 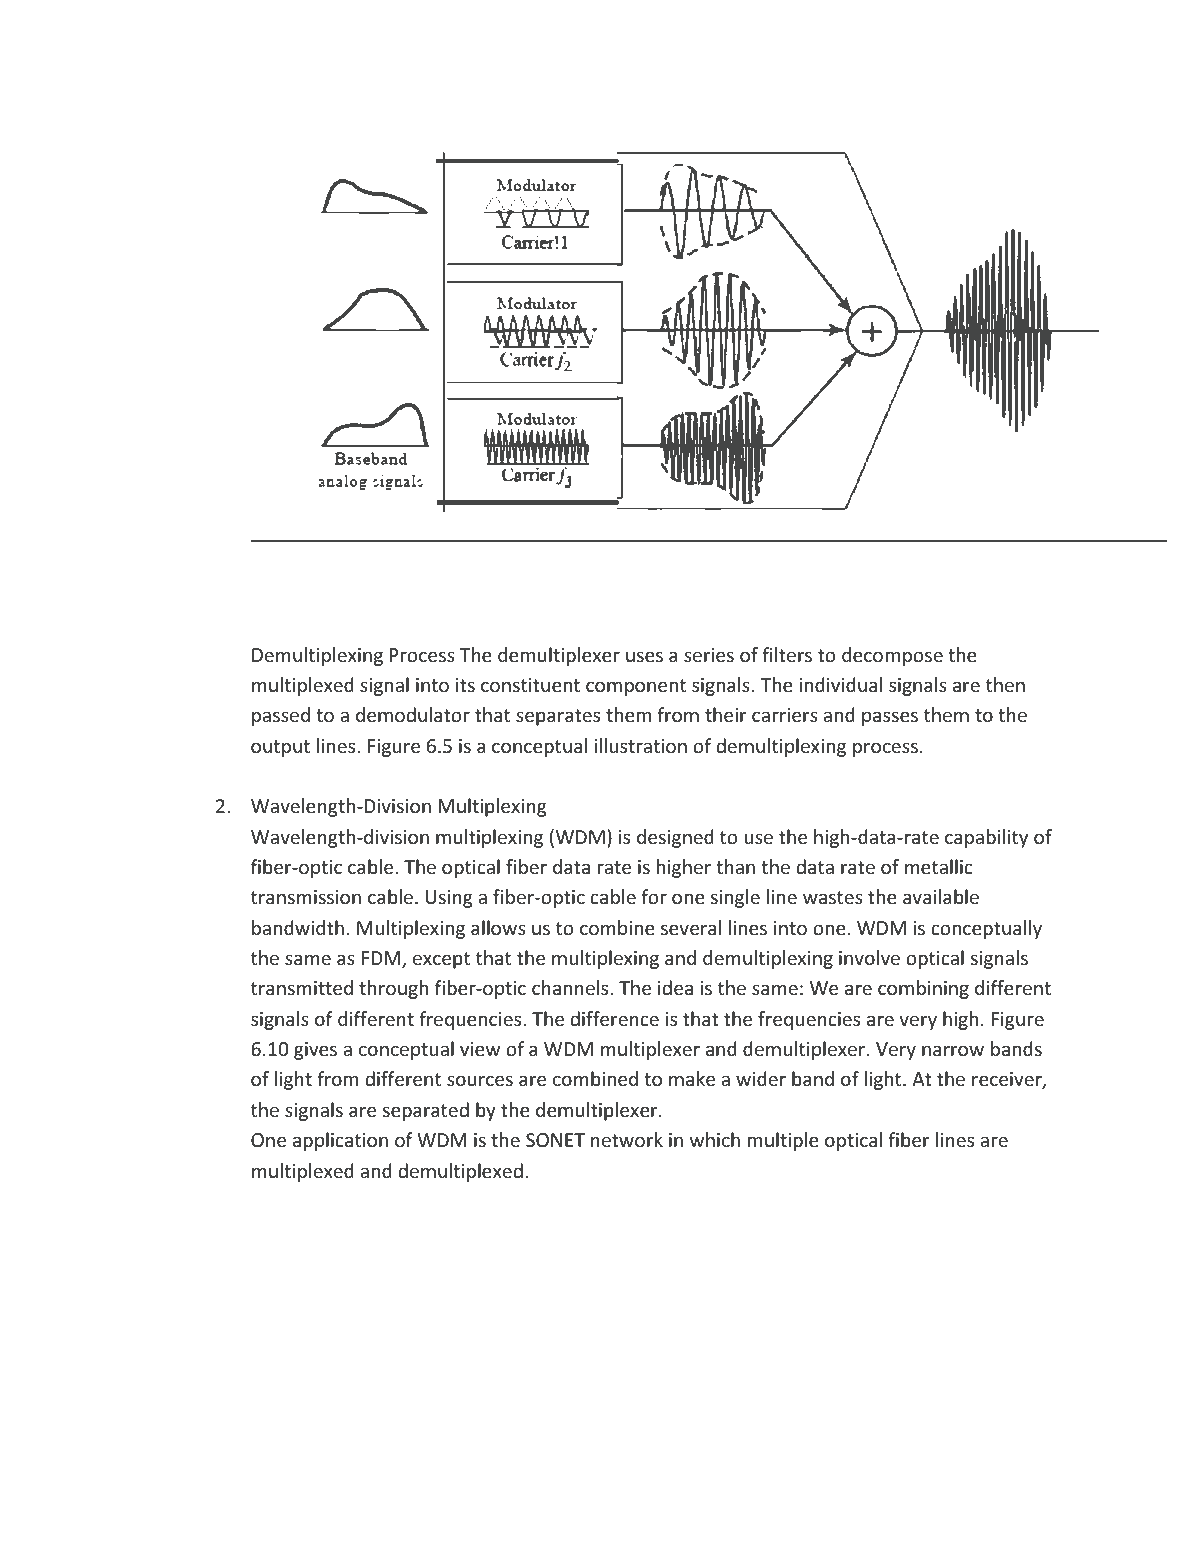 I want to click on application, so click(x=340, y=1141).
